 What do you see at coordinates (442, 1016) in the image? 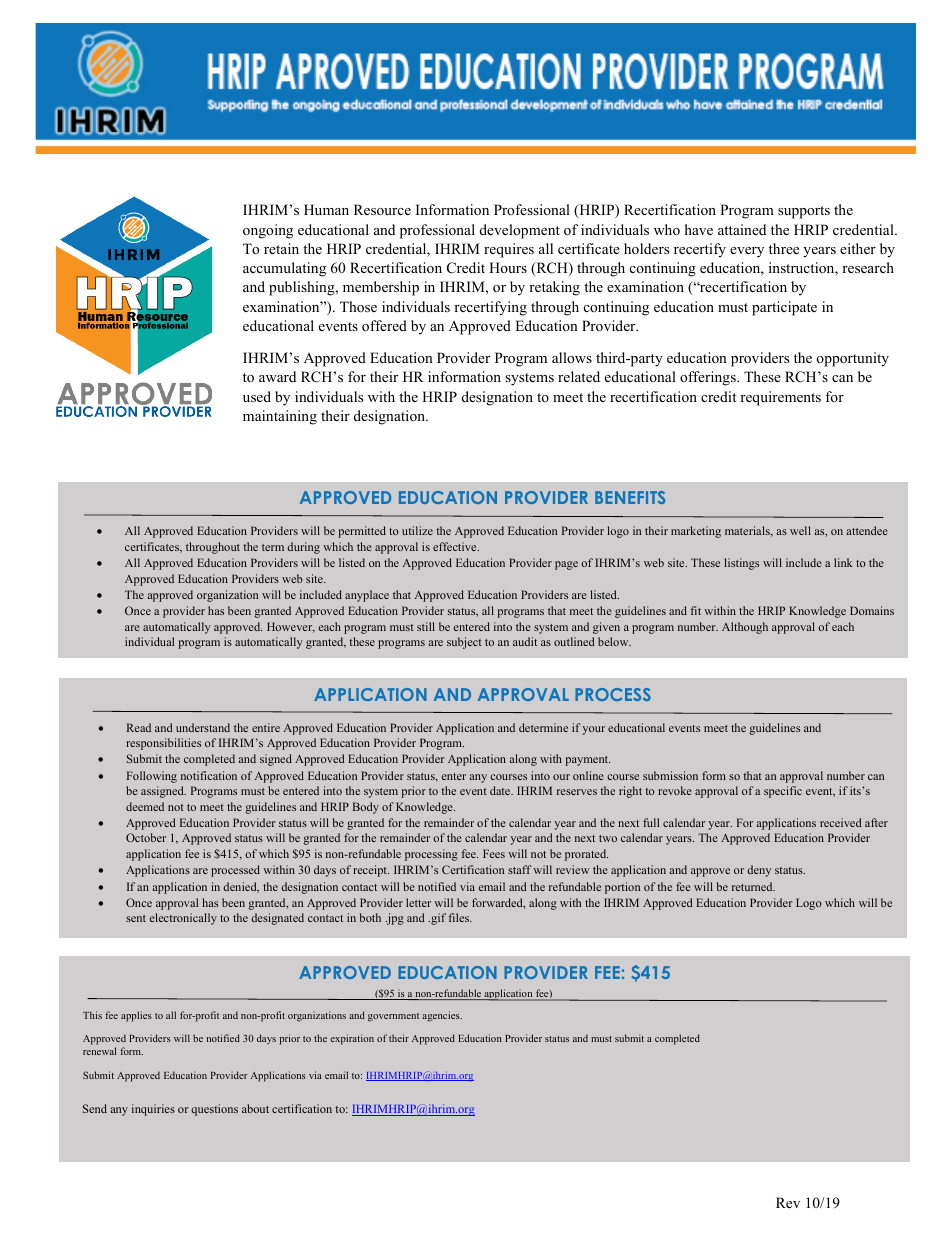
I see `agencies` at bounding box center [442, 1016].
